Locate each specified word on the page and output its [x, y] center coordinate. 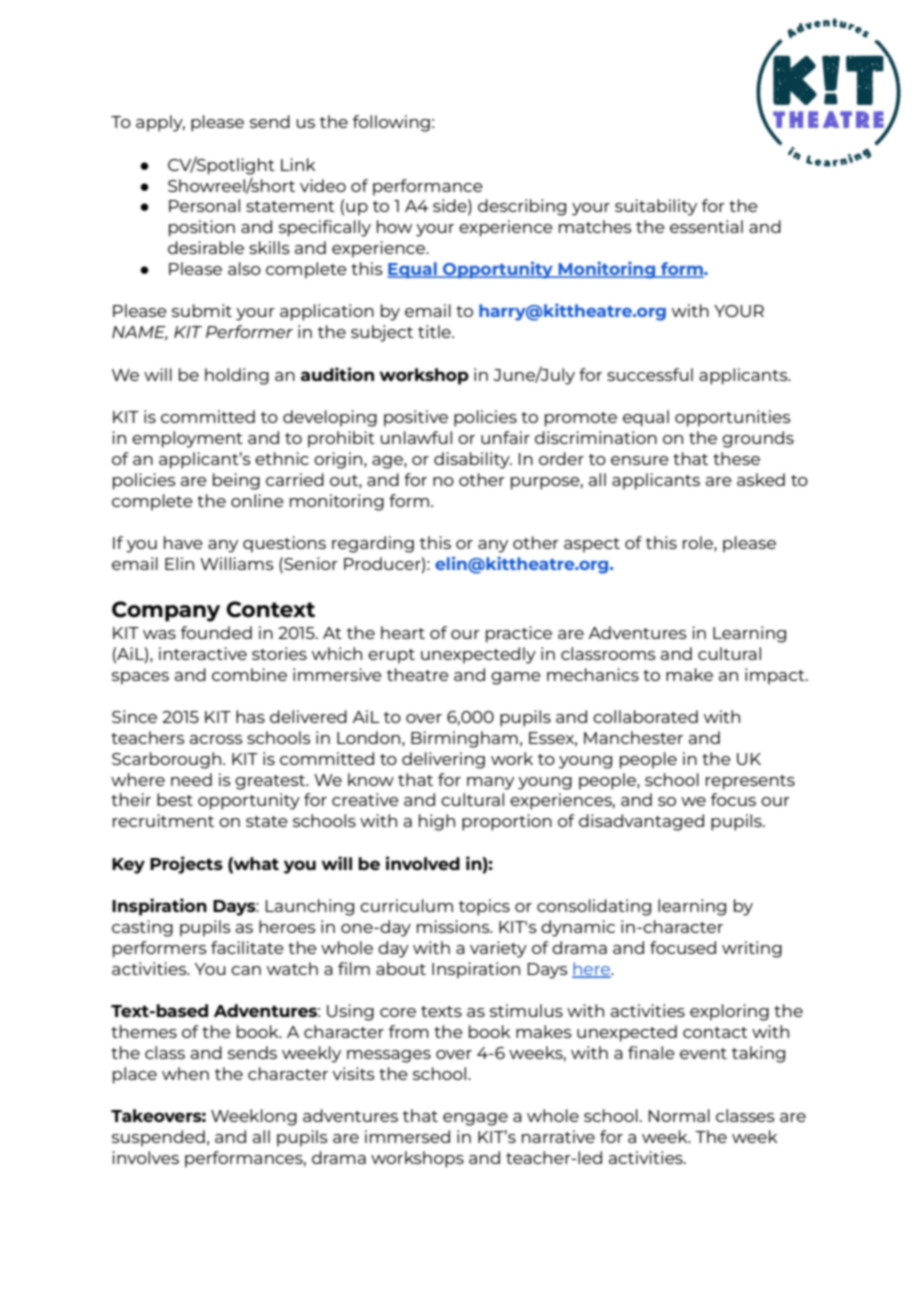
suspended [158, 1138]
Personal [204, 205]
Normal [679, 1115]
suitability [656, 207]
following [391, 123]
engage [475, 1119]
